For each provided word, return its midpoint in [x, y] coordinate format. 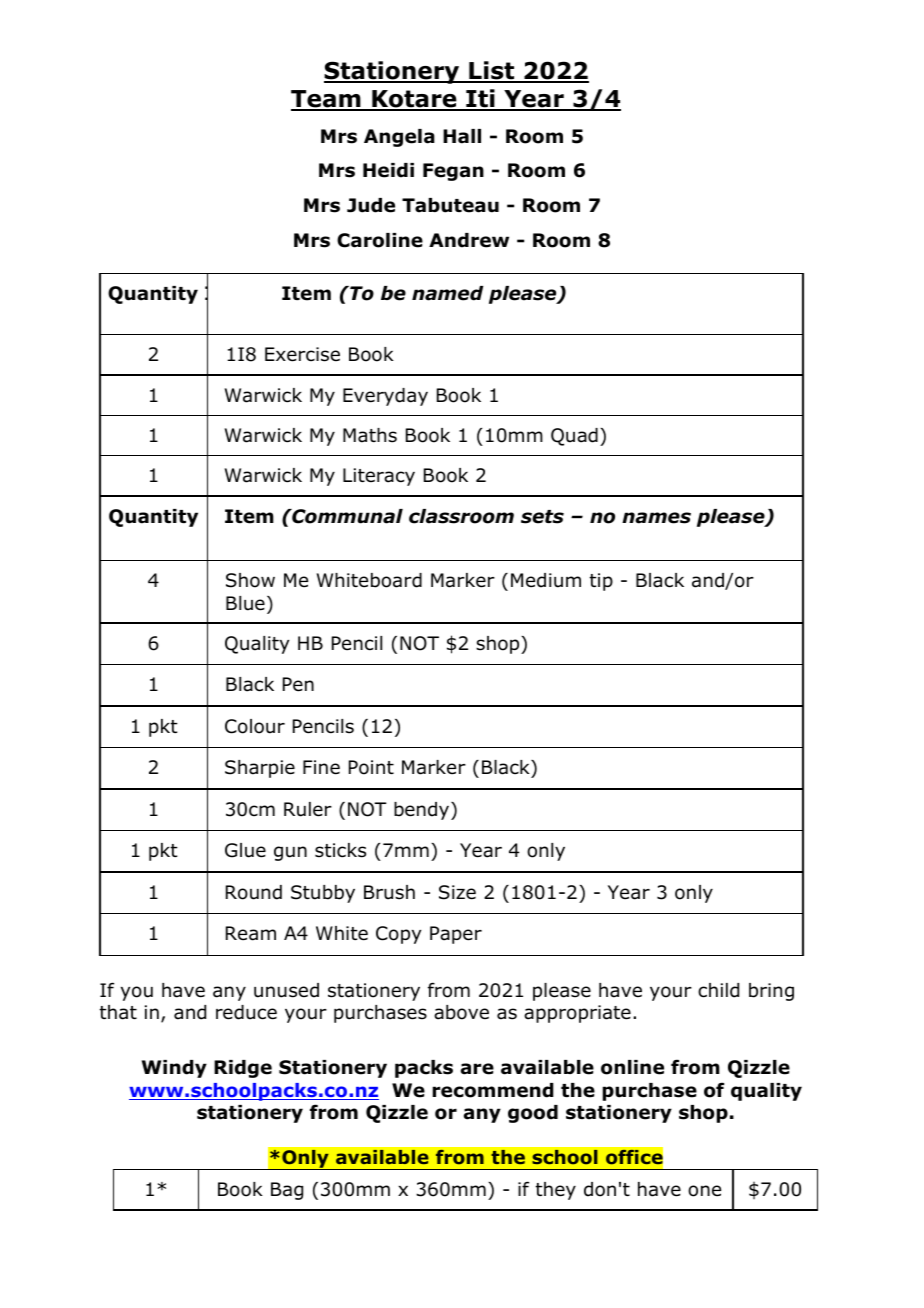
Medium [546, 580]
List [492, 71]
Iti [480, 99]
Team [327, 100]
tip [601, 582]
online [632, 1067]
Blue [245, 603]
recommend [493, 1090]
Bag [287, 1191]
